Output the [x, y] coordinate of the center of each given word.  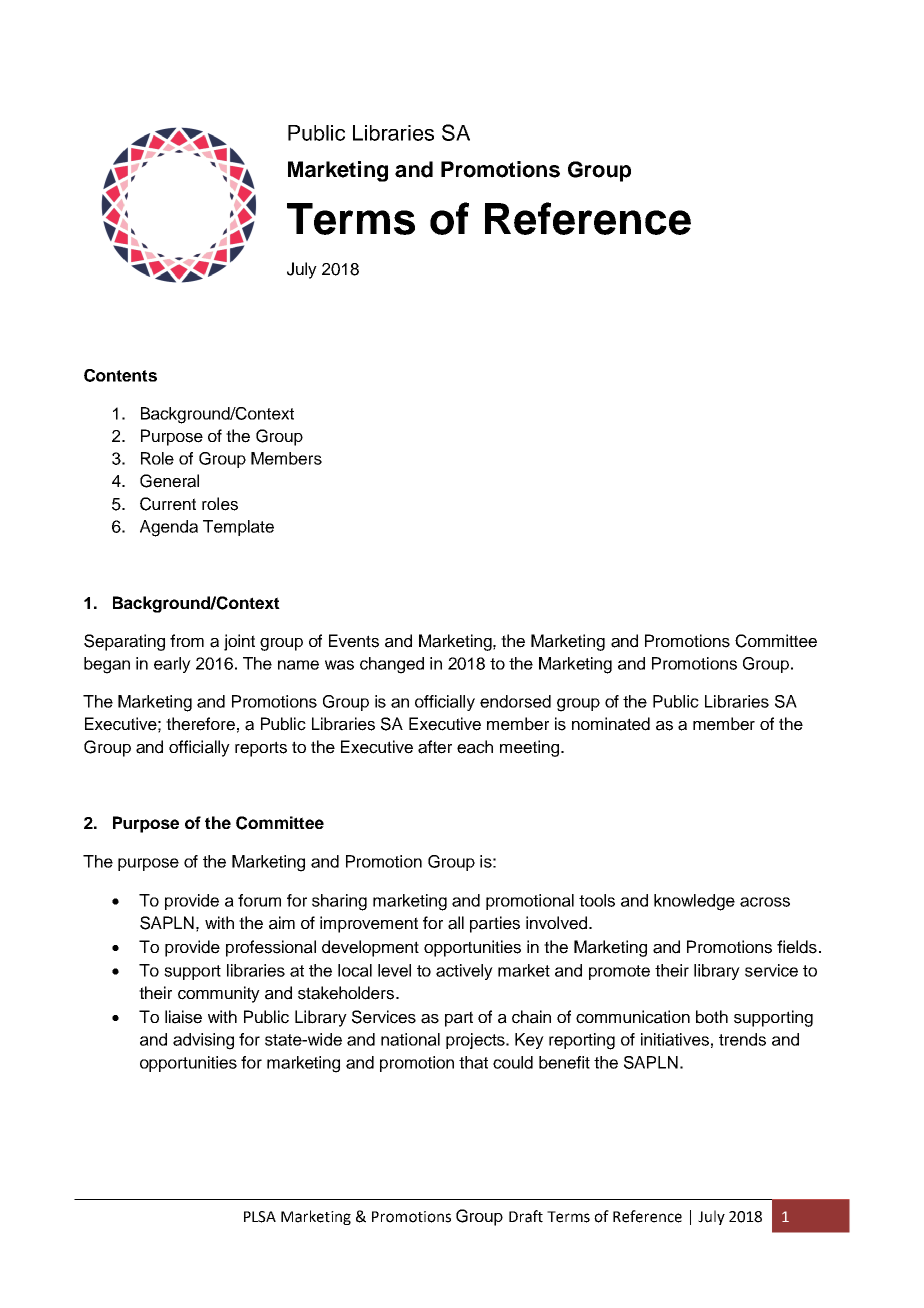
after [435, 747]
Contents [120, 375]
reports [261, 749]
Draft [526, 1216]
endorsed [515, 701]
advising [203, 1041]
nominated [611, 724]
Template [238, 528]
